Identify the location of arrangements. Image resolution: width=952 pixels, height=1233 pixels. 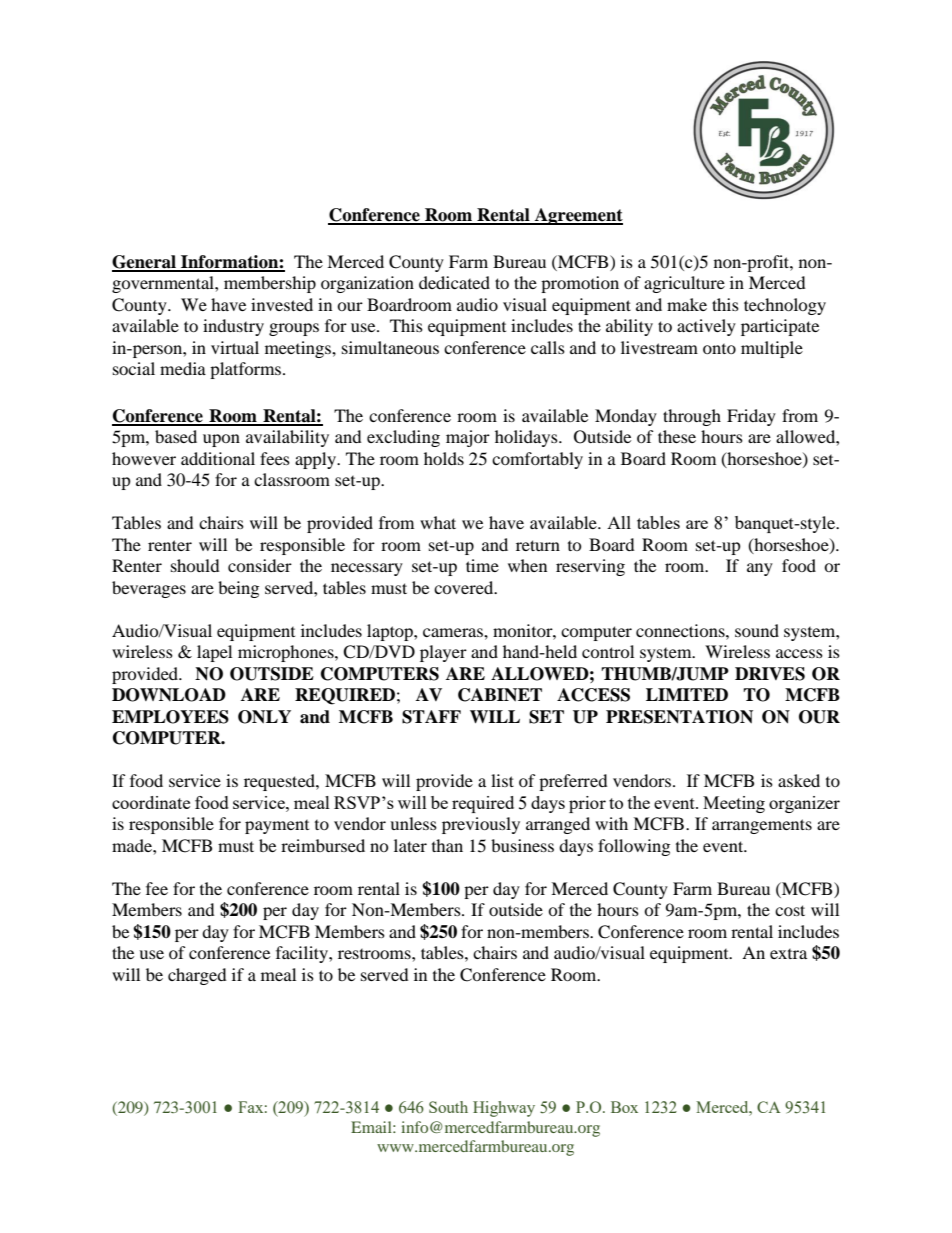
(762, 826).
